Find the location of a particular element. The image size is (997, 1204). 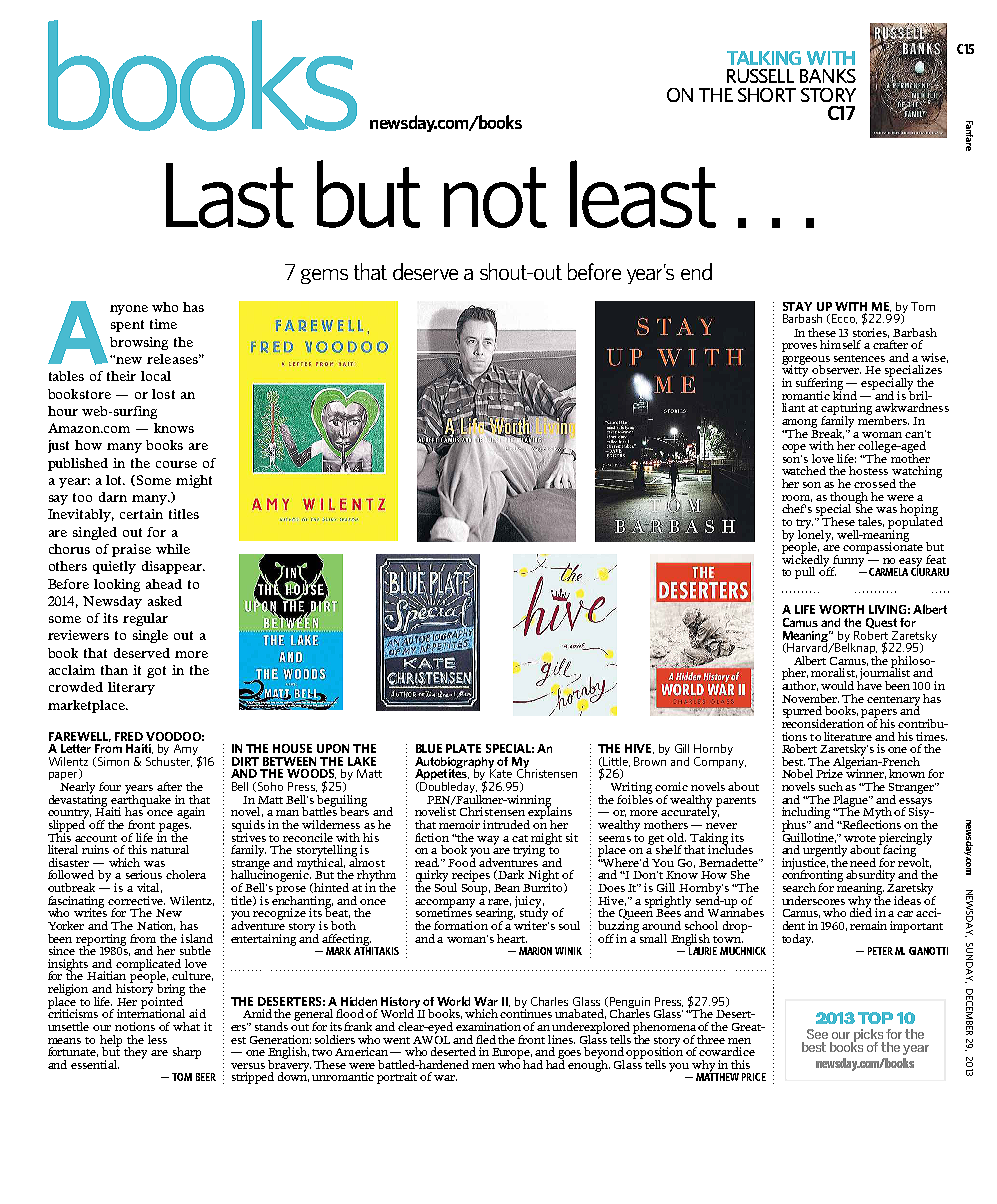

funny is located at coordinates (849, 561).
